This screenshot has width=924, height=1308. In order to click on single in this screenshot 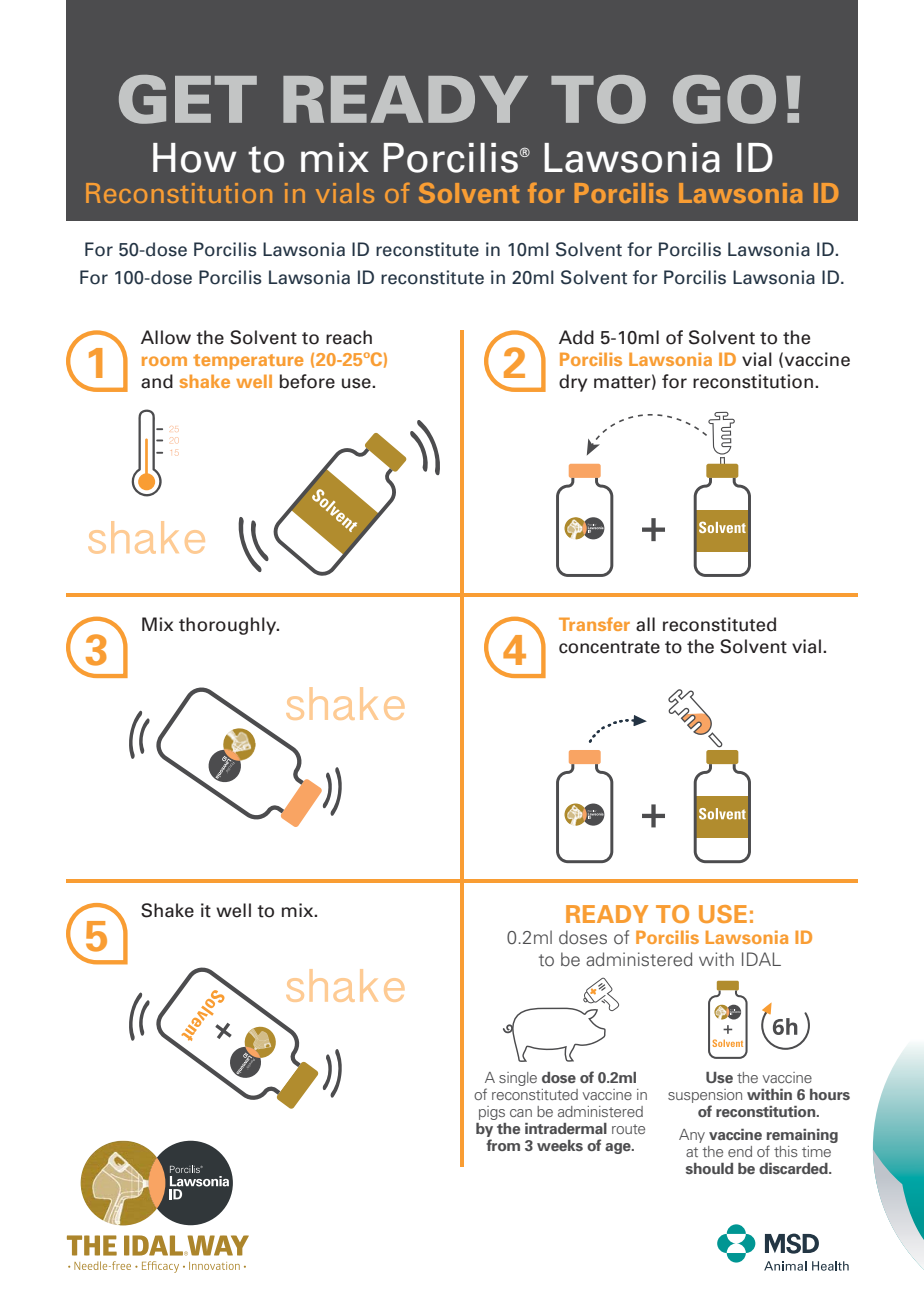, I will do `click(518, 1079)`.
